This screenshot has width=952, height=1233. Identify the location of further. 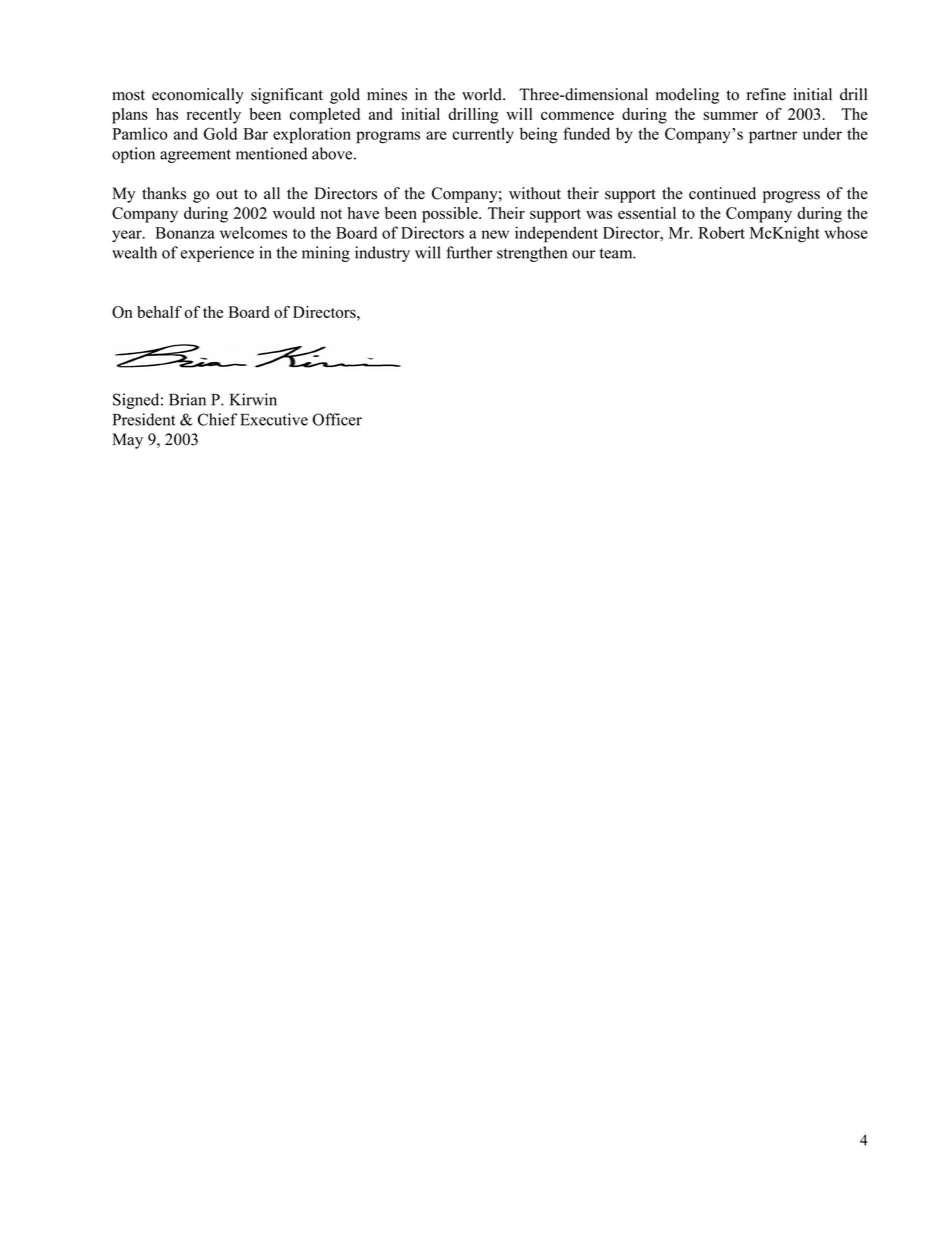
(469, 252).
